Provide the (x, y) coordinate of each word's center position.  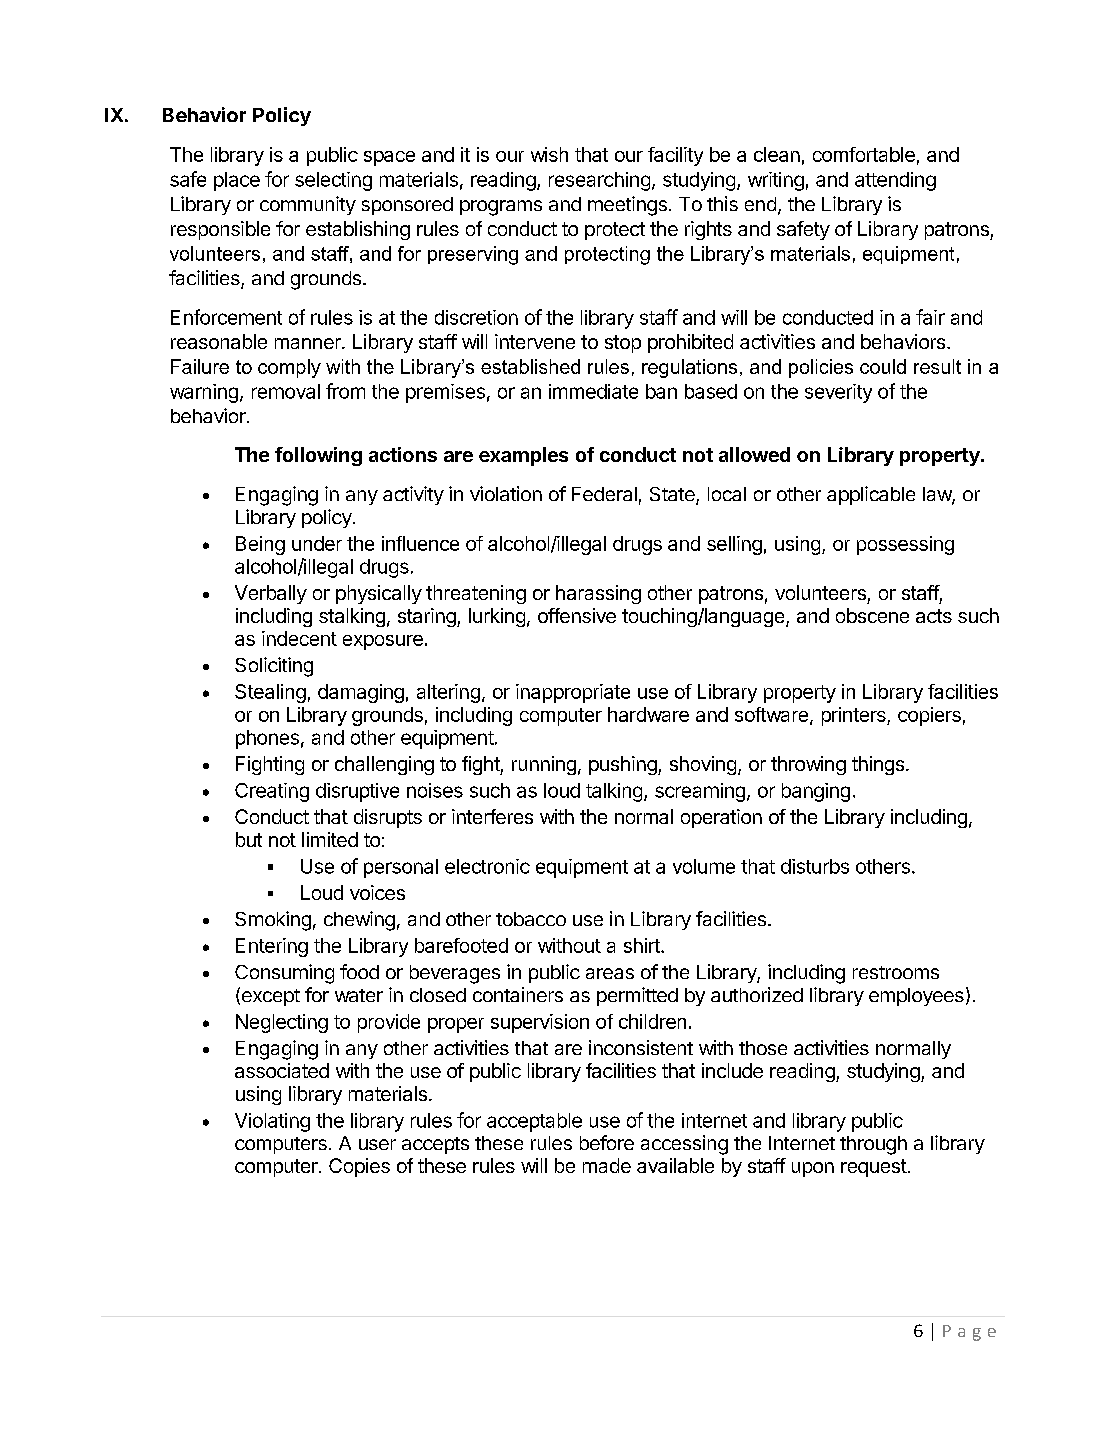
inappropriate (573, 693)
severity (838, 393)
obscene (872, 615)
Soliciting (274, 667)
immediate (593, 391)
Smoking (273, 921)
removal (286, 391)
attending (895, 181)
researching (599, 181)
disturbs (815, 866)
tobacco (531, 919)
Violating (272, 1122)
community (308, 205)
